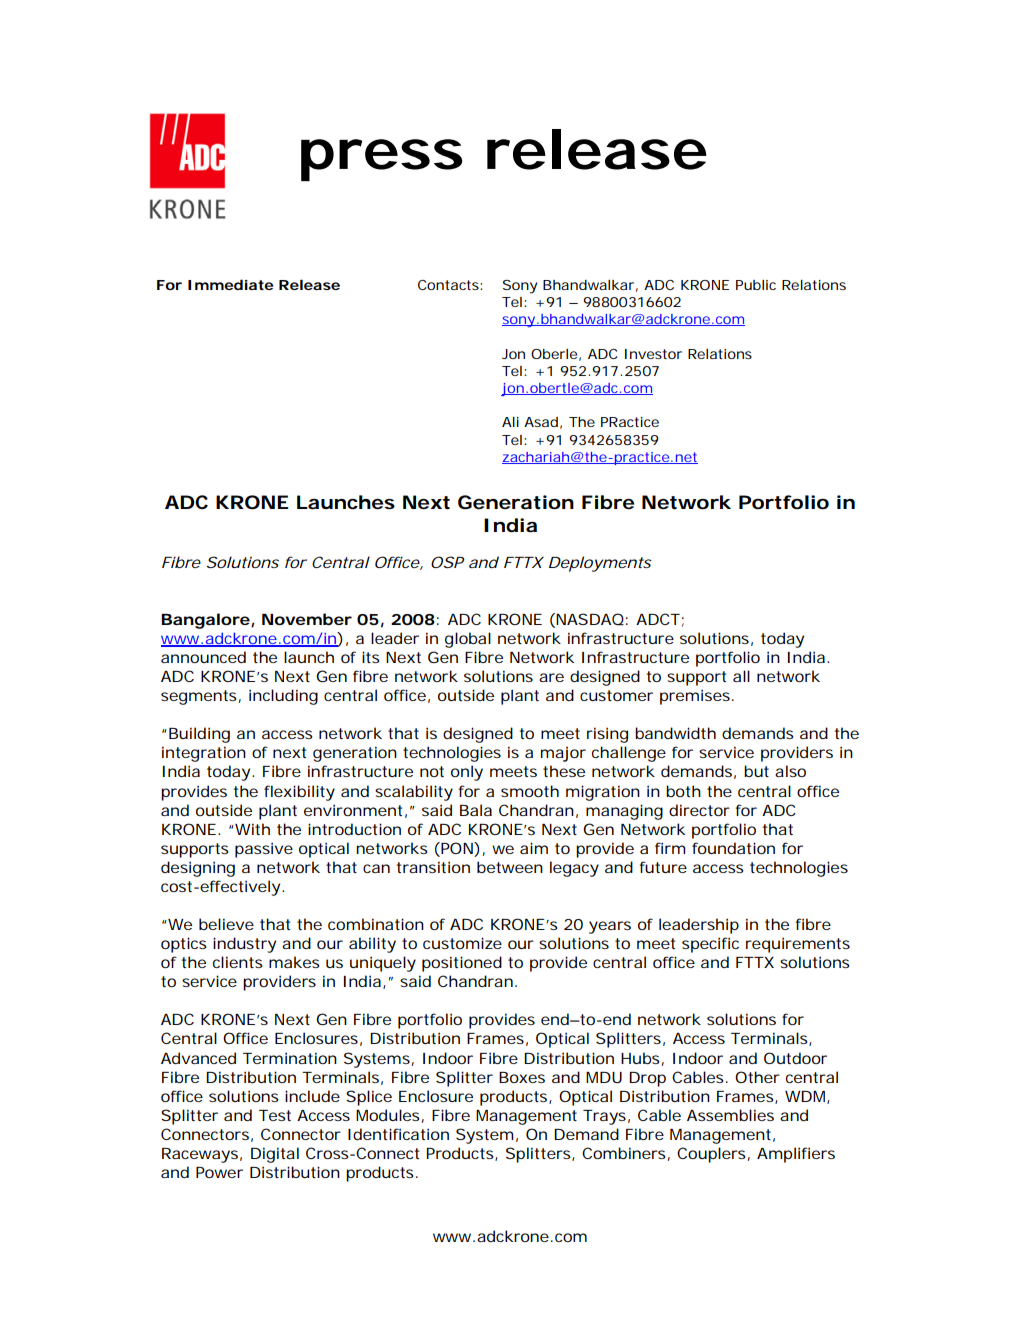 This document has width=1021, height=1321. What do you see at coordinates (381, 160) in the document?
I see `press` at bounding box center [381, 160].
